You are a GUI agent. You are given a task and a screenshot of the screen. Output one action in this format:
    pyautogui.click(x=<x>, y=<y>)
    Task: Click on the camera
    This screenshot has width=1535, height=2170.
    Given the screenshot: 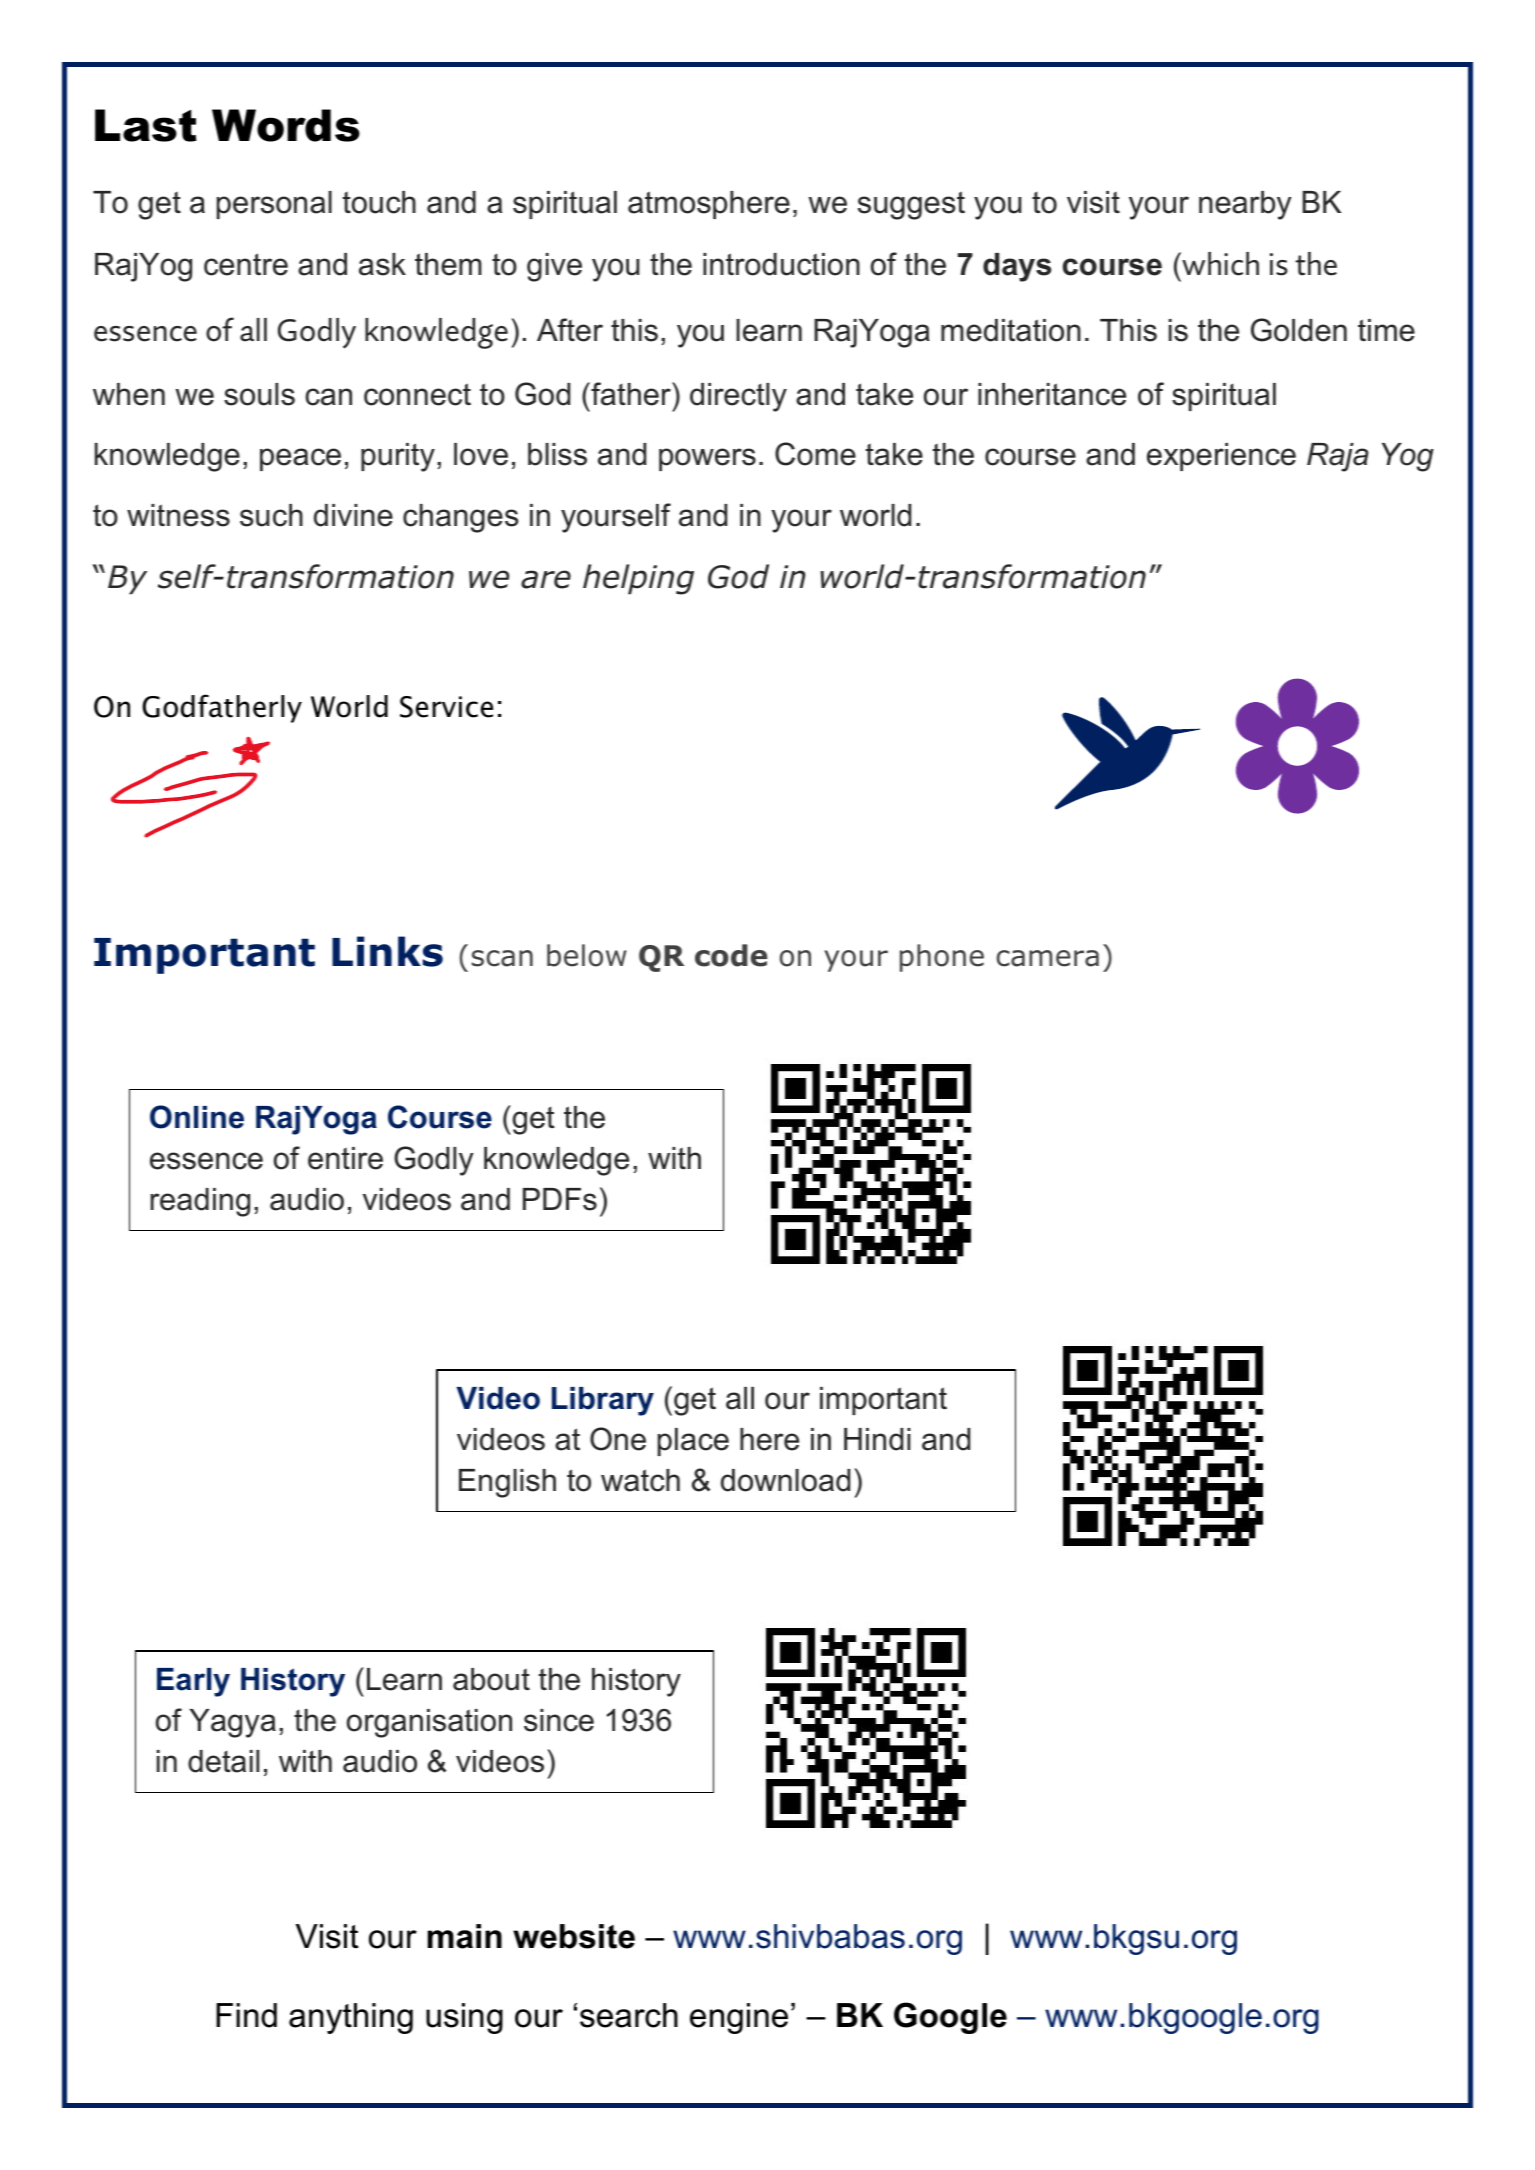 What is the action you would take?
    pyautogui.click(x=1047, y=958)
